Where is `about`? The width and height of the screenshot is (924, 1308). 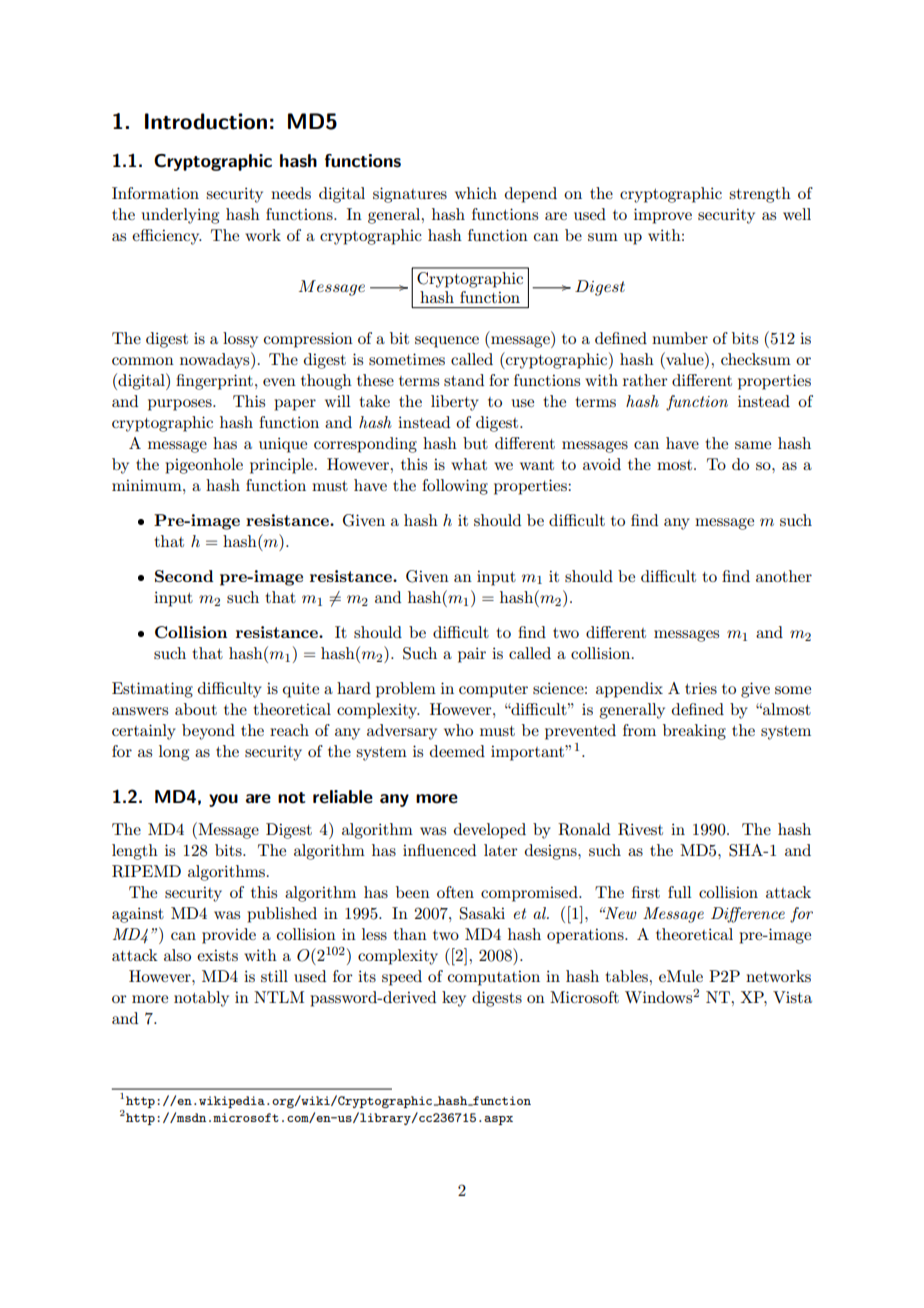 about is located at coordinates (196, 709).
